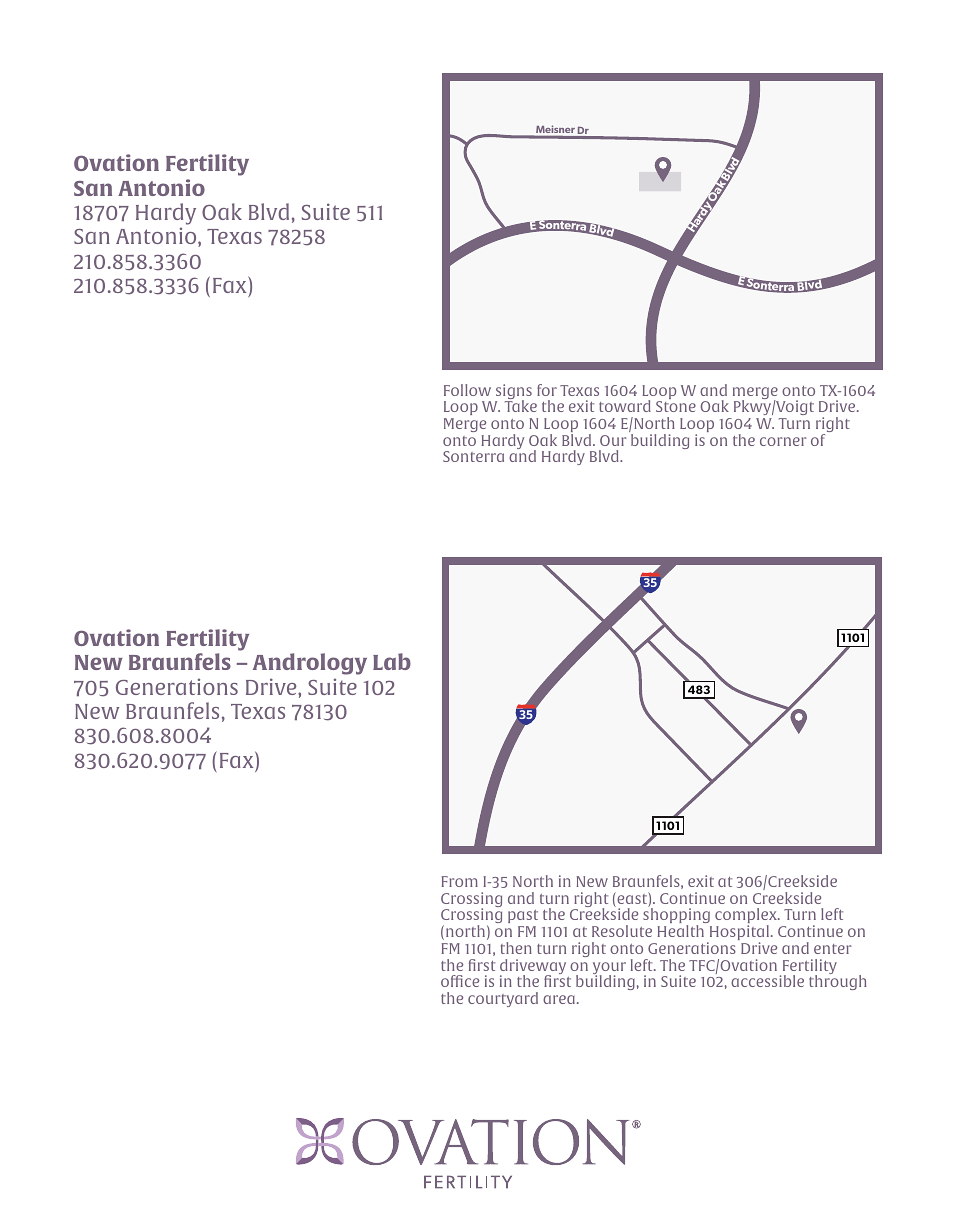  I want to click on Lab, so click(392, 661).
